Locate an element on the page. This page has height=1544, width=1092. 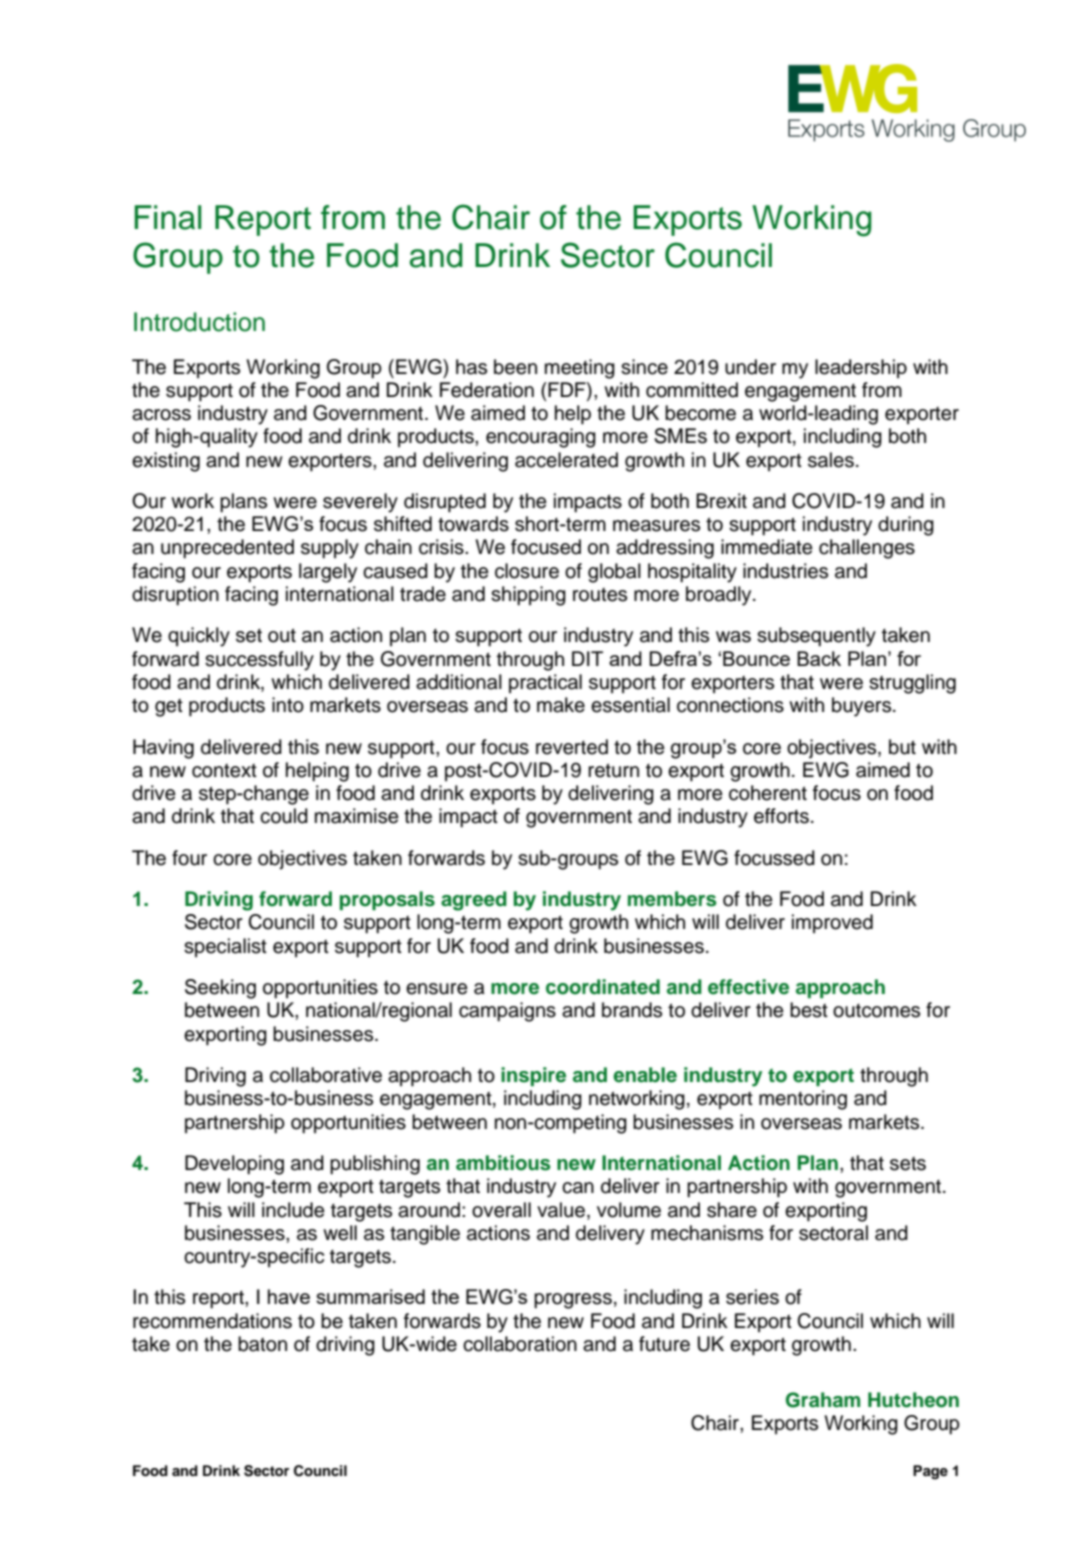
agreed is located at coordinates (474, 901).
